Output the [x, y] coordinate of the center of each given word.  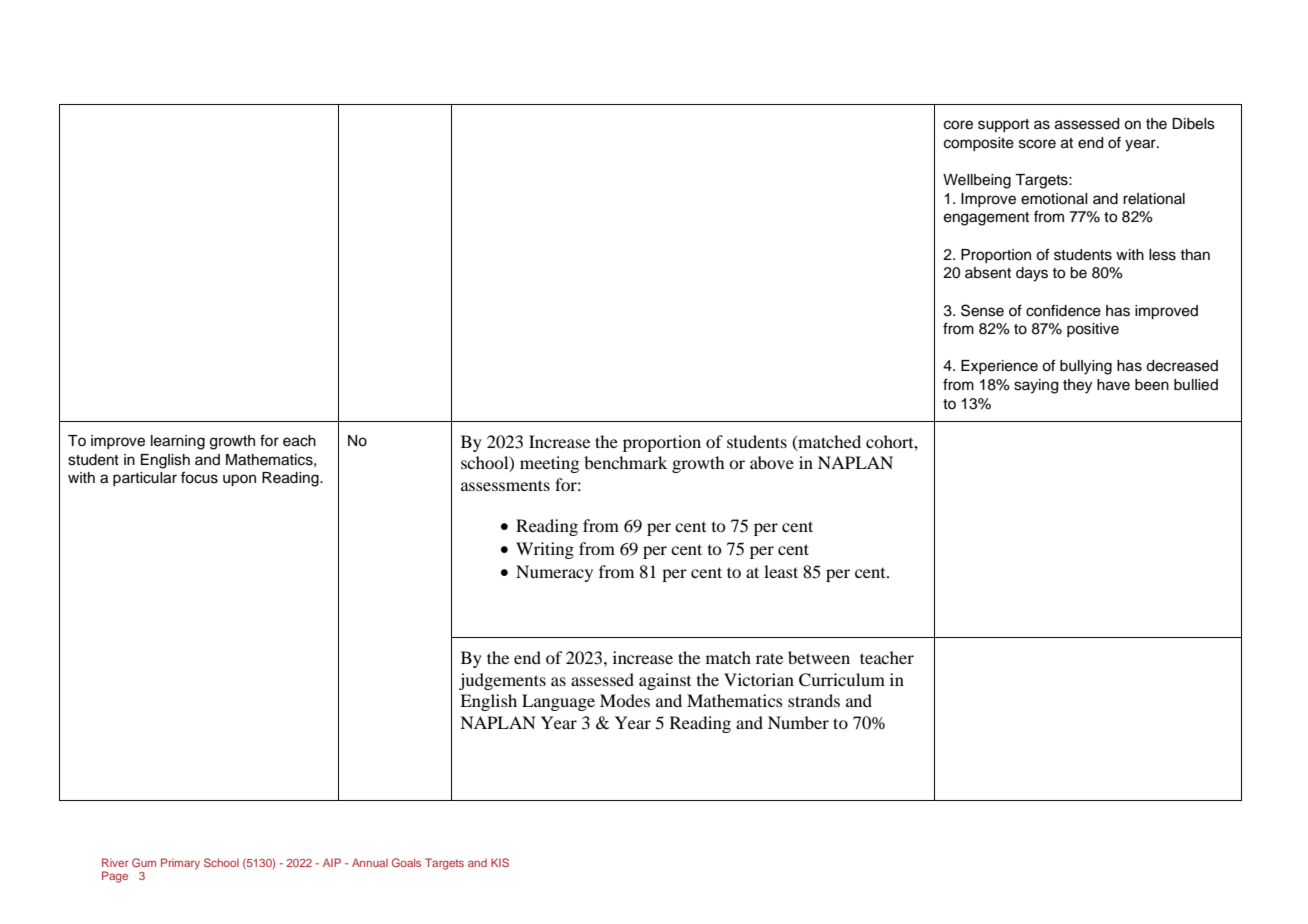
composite [979, 144]
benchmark [625, 462]
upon [239, 480]
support [1003, 125]
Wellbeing [977, 181]
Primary [180, 864]
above [772, 462]
